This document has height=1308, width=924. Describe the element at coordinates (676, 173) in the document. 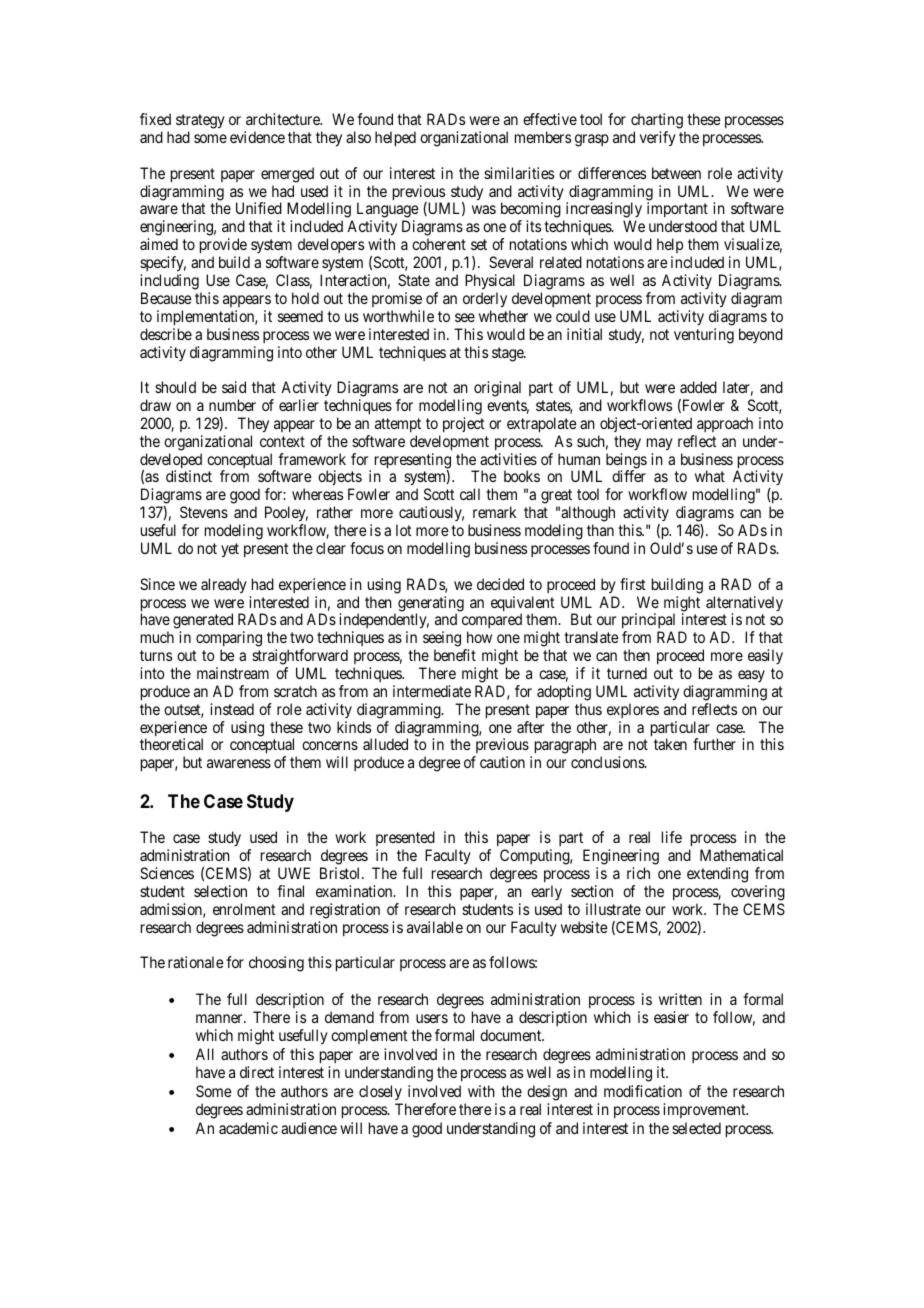

I see `between` at that location.
